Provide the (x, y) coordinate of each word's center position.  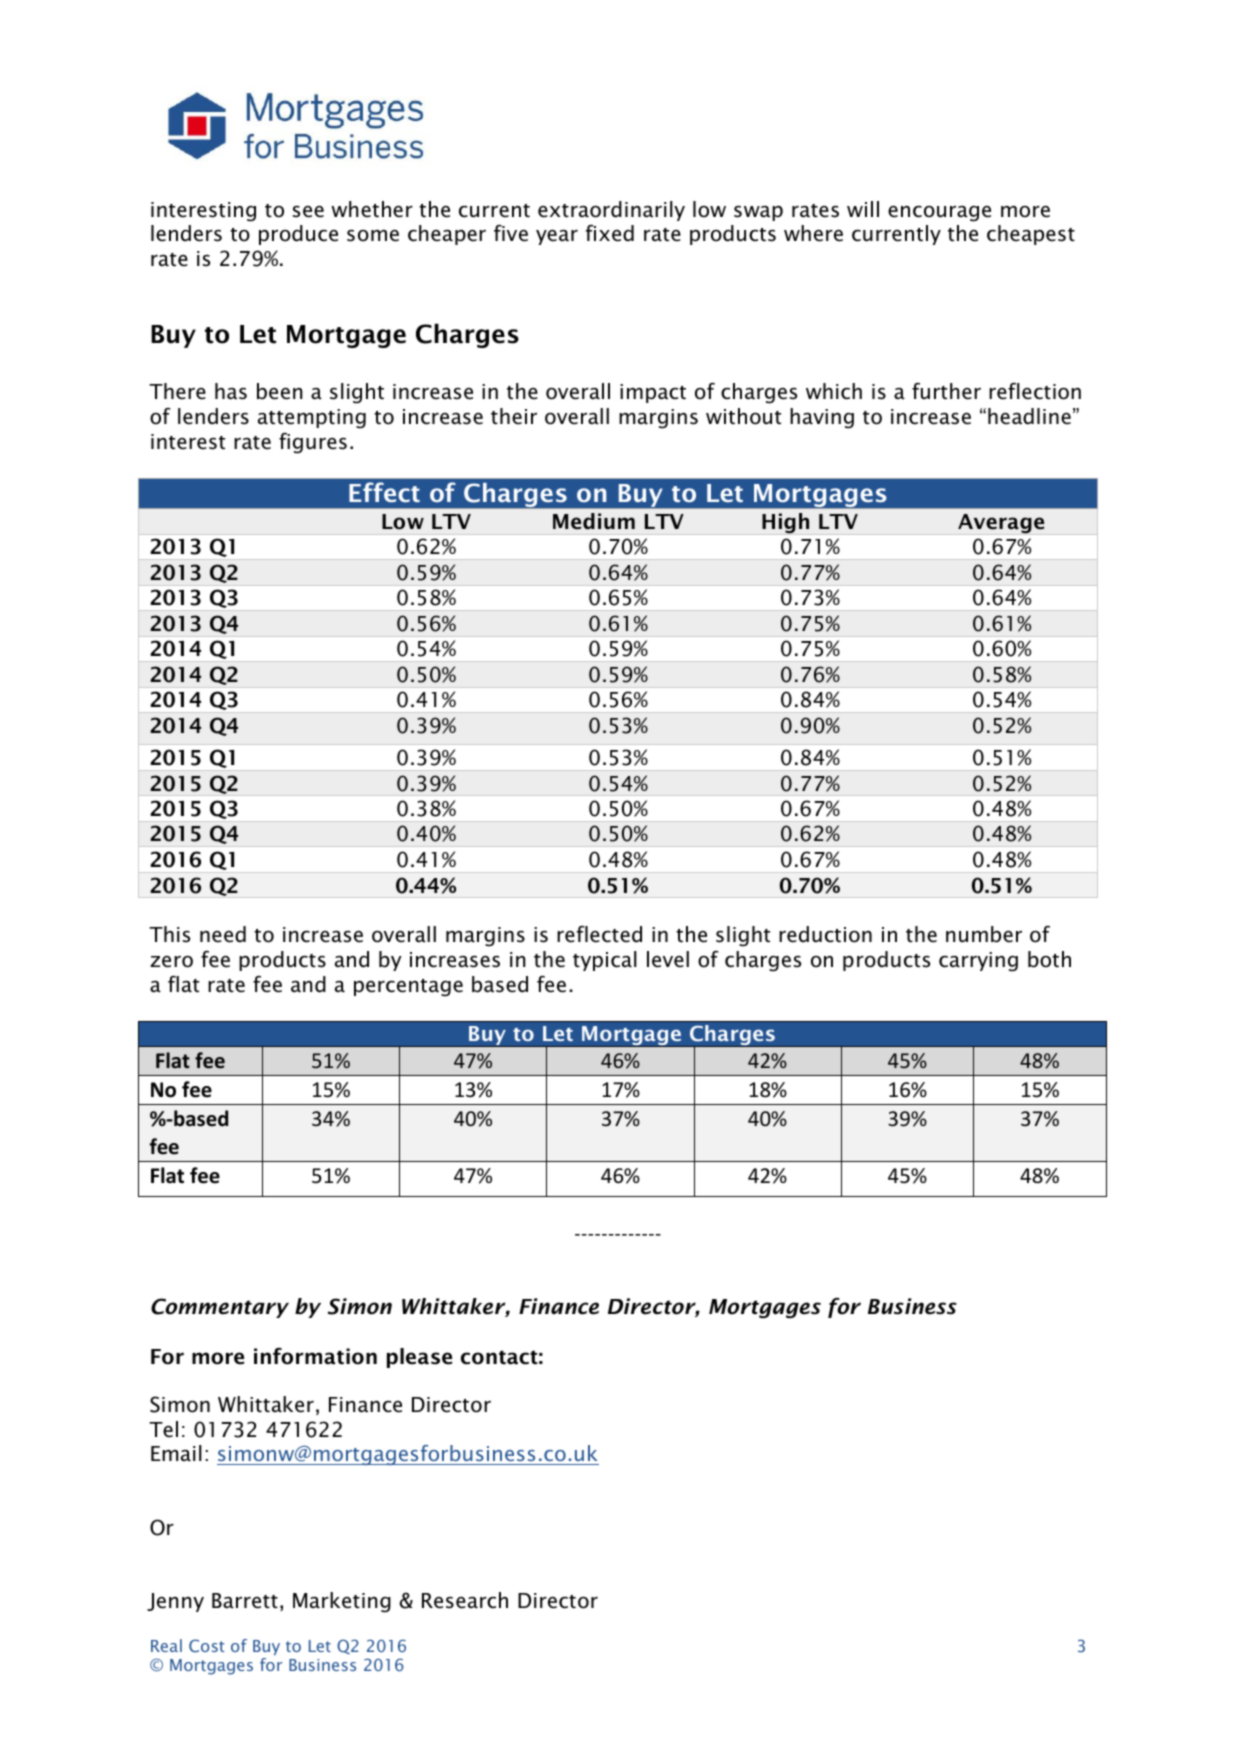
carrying (978, 962)
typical (605, 961)
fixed (610, 233)
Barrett (245, 1601)
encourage (939, 214)
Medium (594, 521)
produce (298, 235)
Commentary (220, 1308)
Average (1001, 524)
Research (465, 1600)
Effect (384, 492)
